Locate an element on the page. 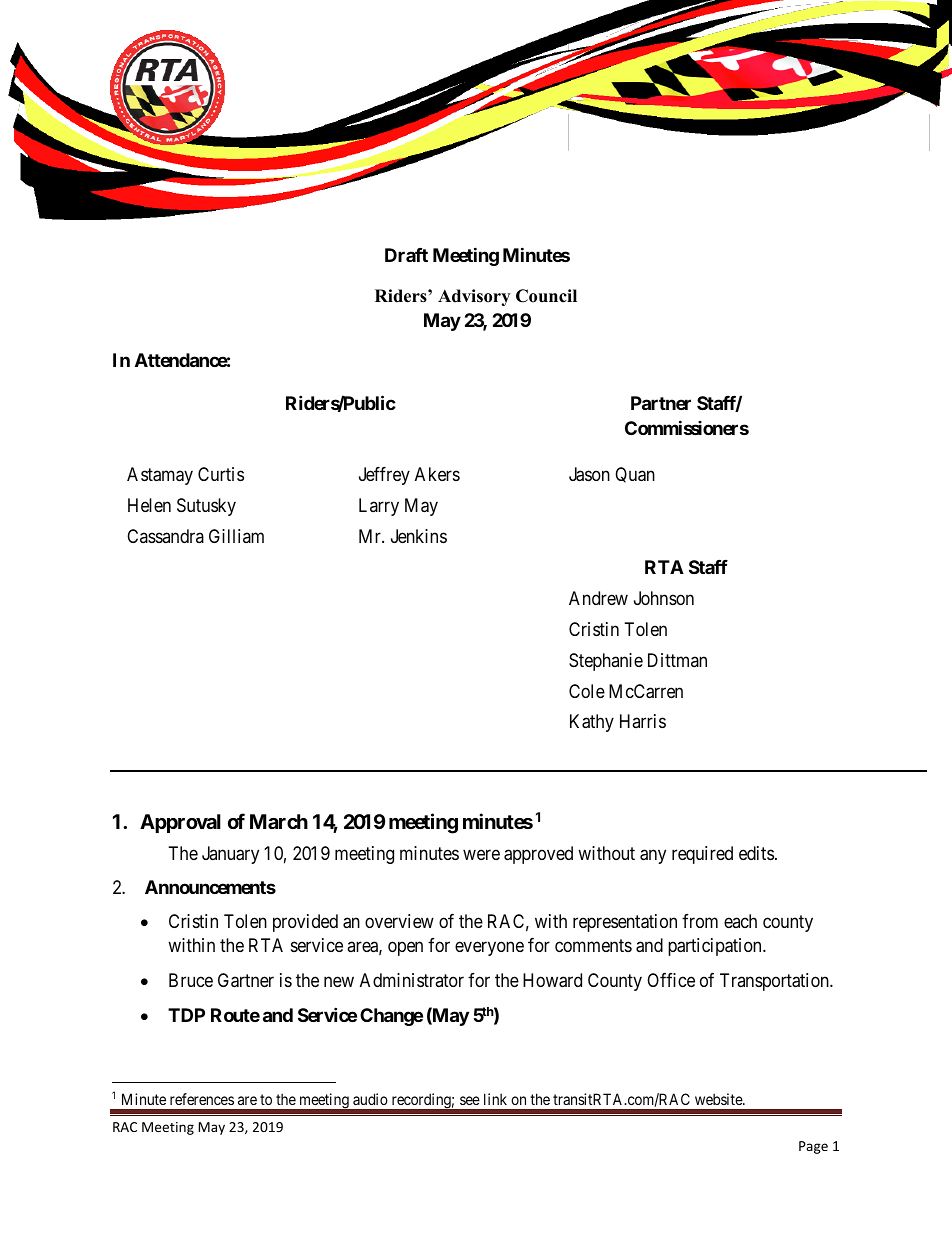  Advisory is located at coordinates (474, 297).
